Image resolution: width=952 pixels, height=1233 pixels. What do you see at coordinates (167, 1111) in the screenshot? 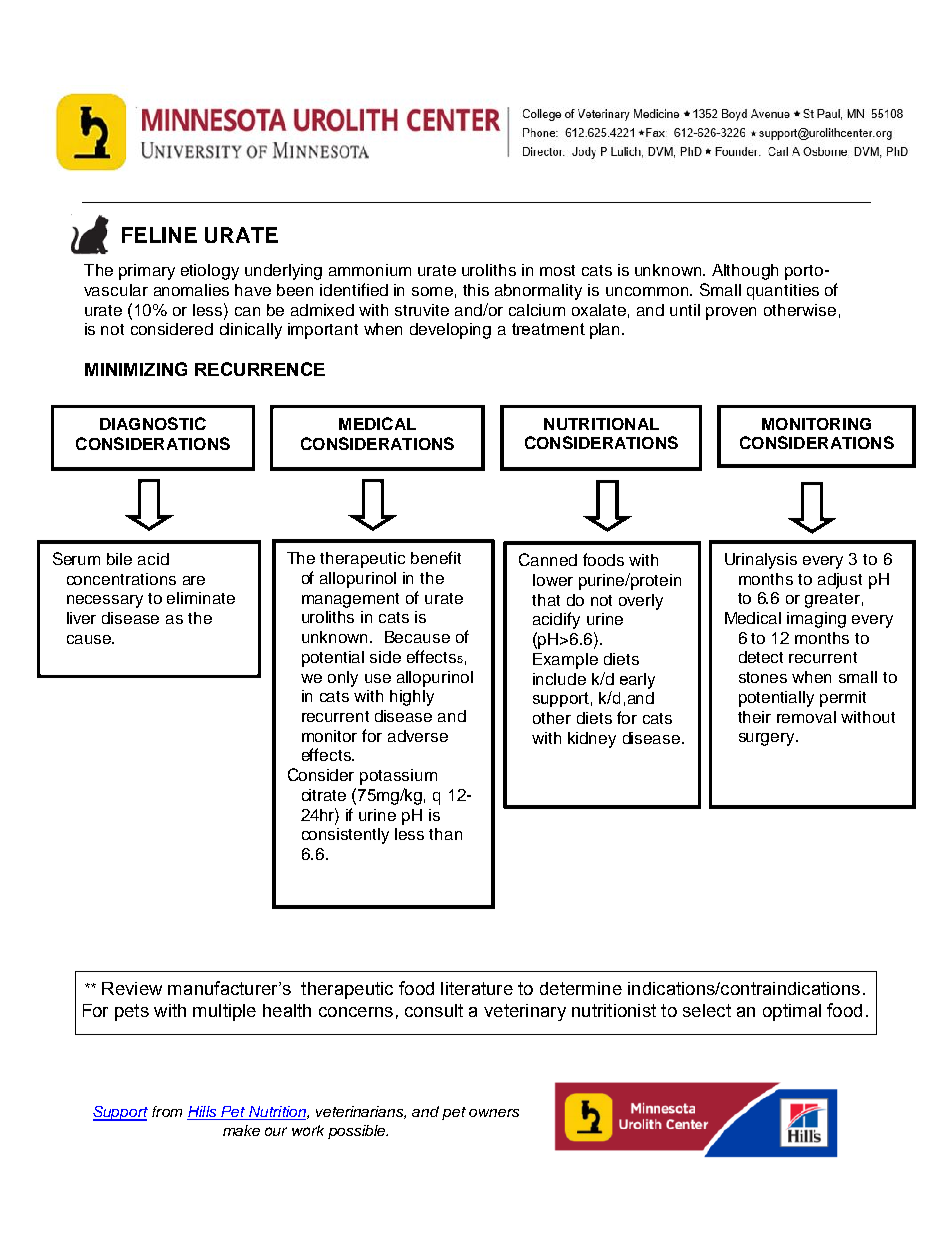
I see `from` at bounding box center [167, 1111].
